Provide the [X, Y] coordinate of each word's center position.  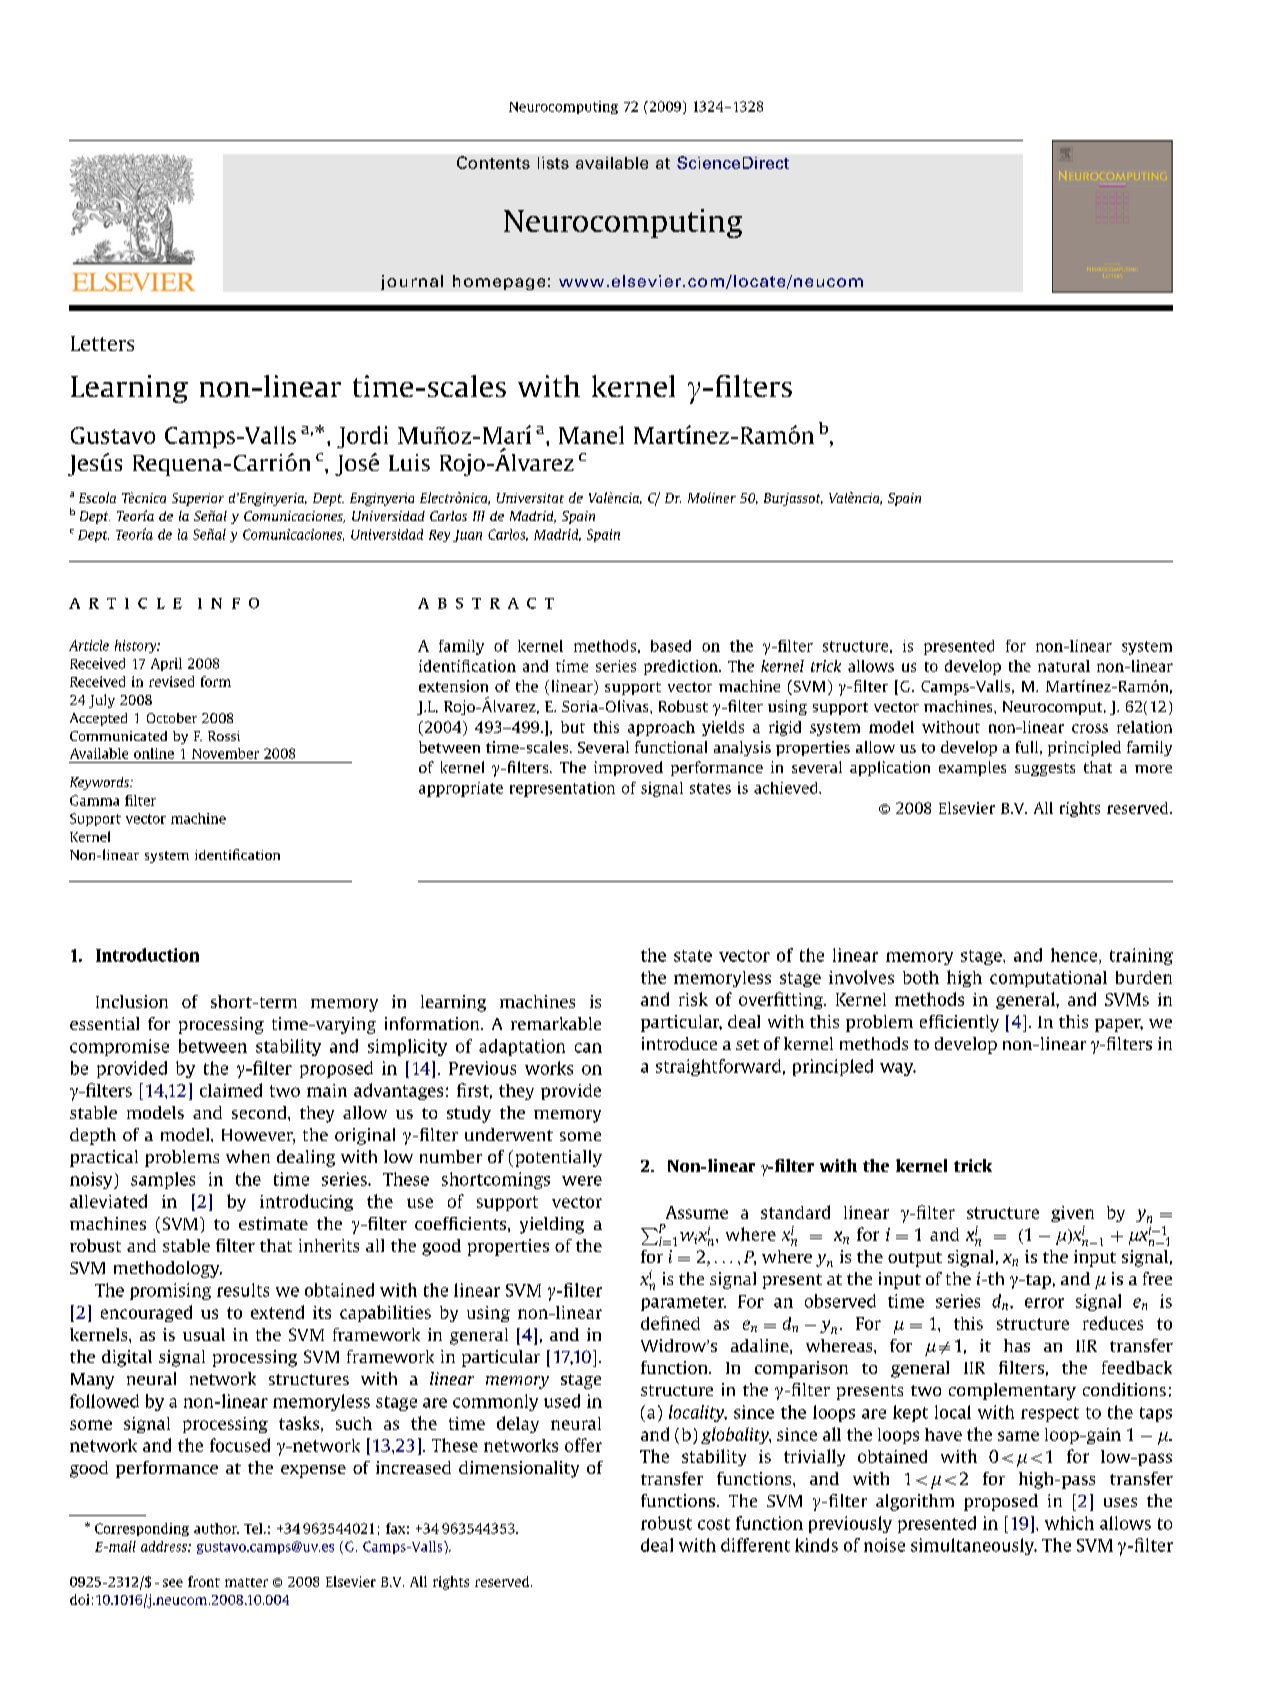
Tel [254, 1528]
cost [714, 1524]
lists [553, 163]
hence [1075, 956]
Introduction [147, 955]
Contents [493, 162]
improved [628, 768]
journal [412, 282]
